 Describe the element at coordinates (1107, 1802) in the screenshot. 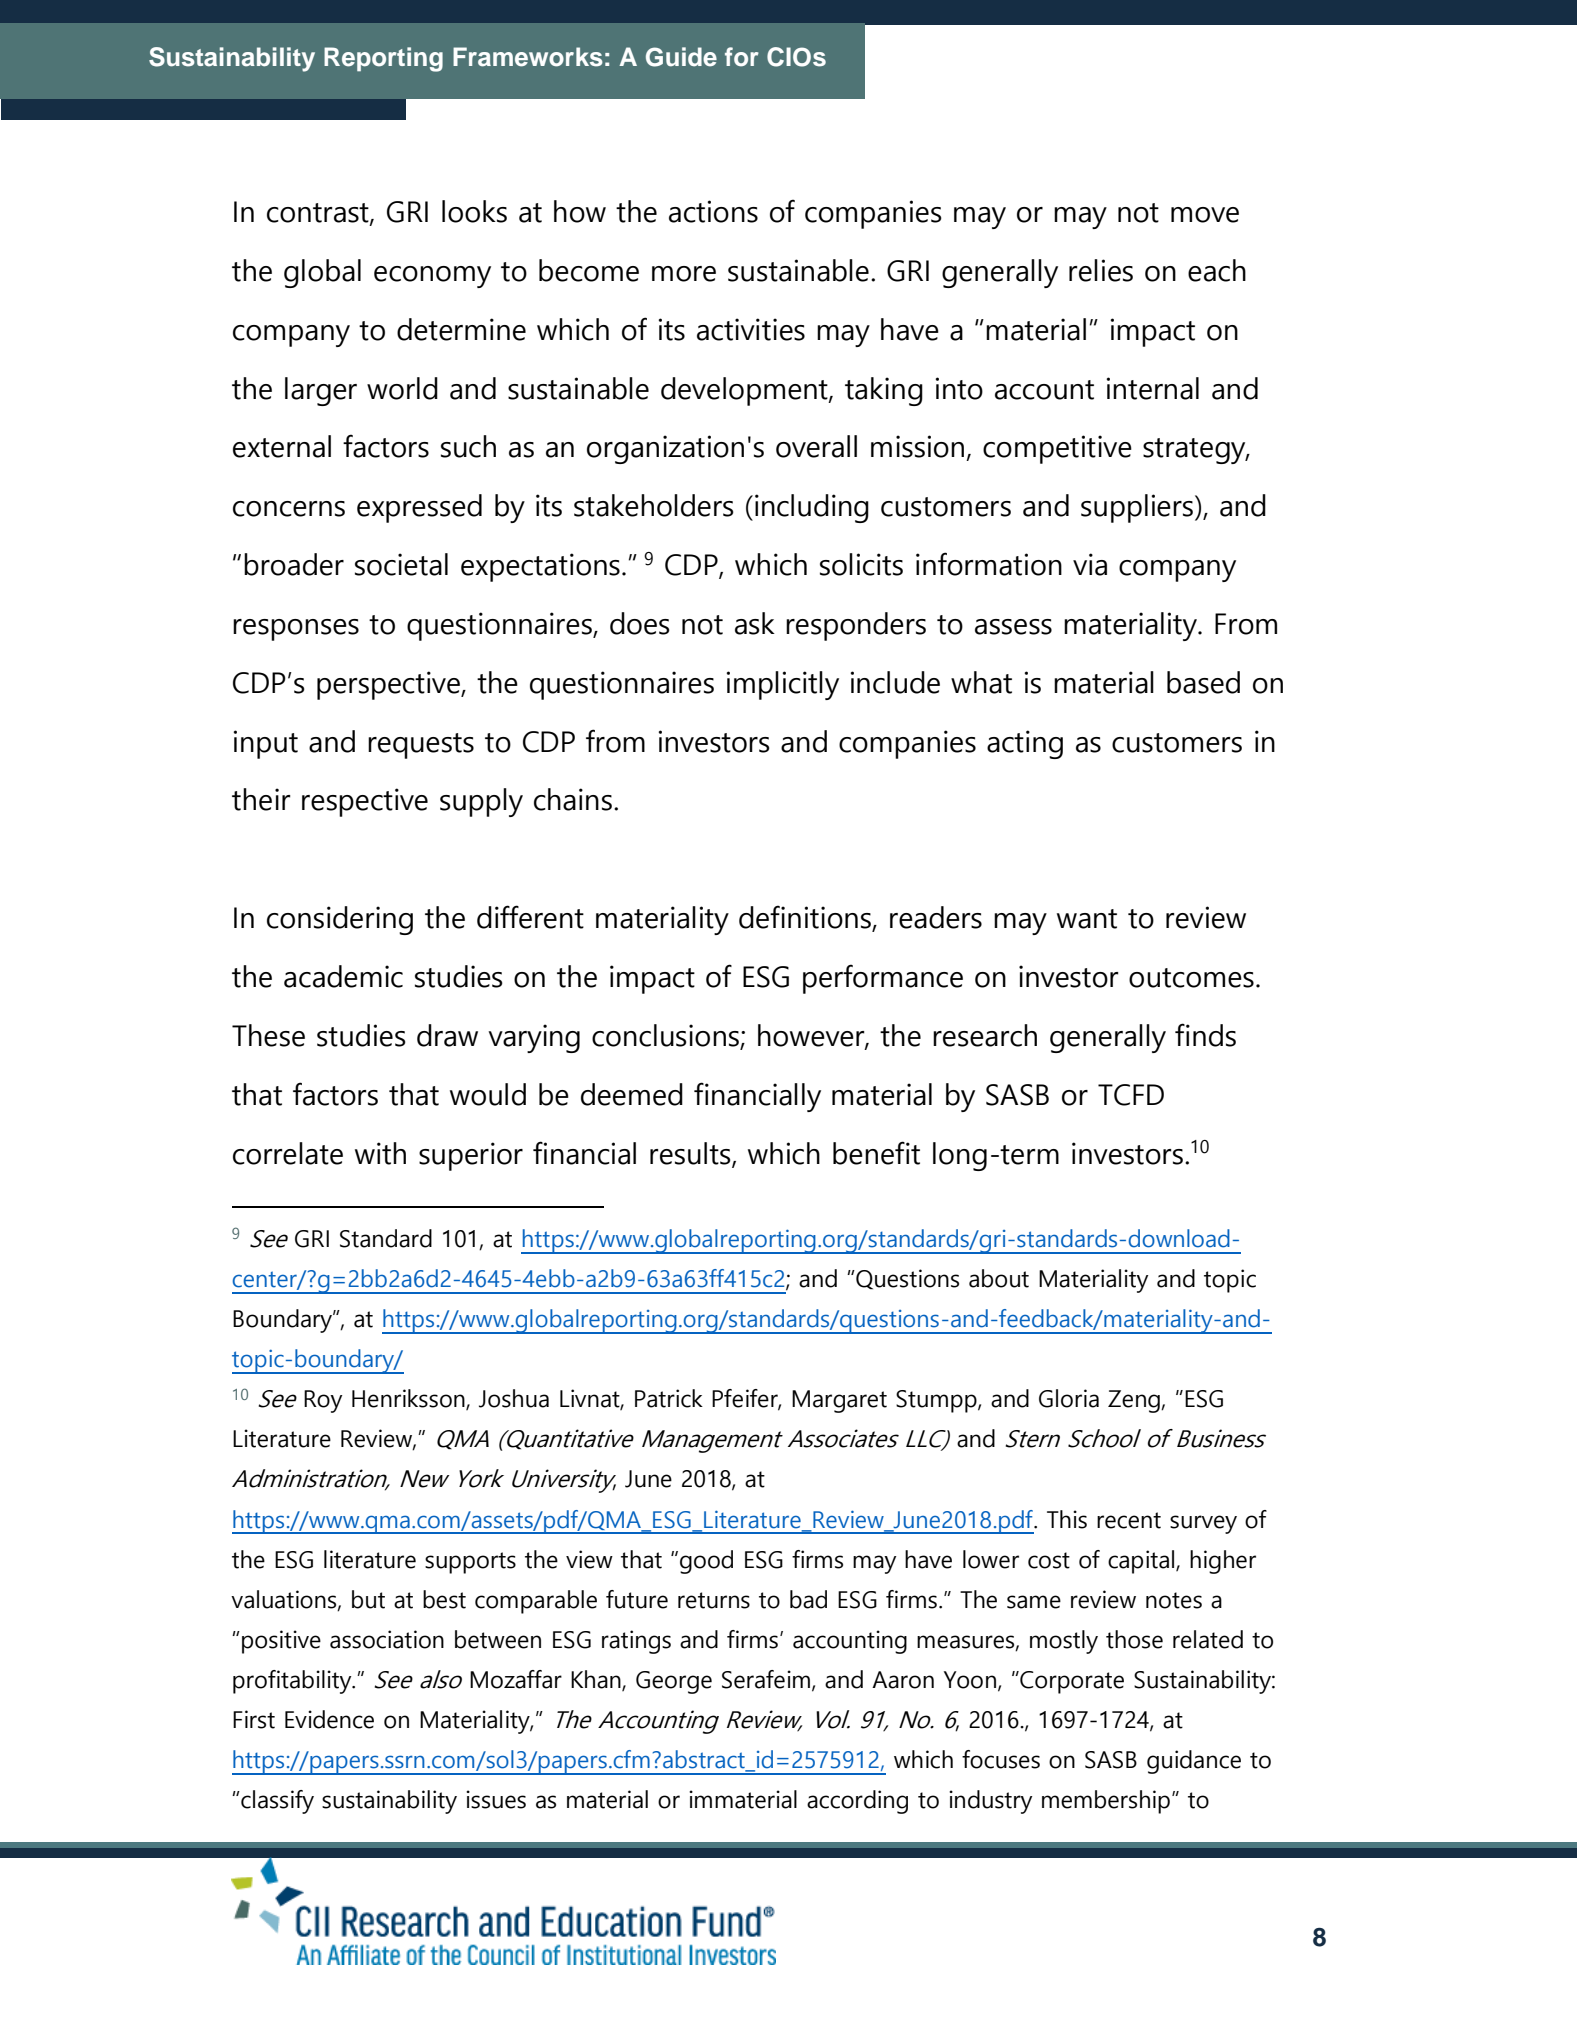

I see `membership` at that location.
